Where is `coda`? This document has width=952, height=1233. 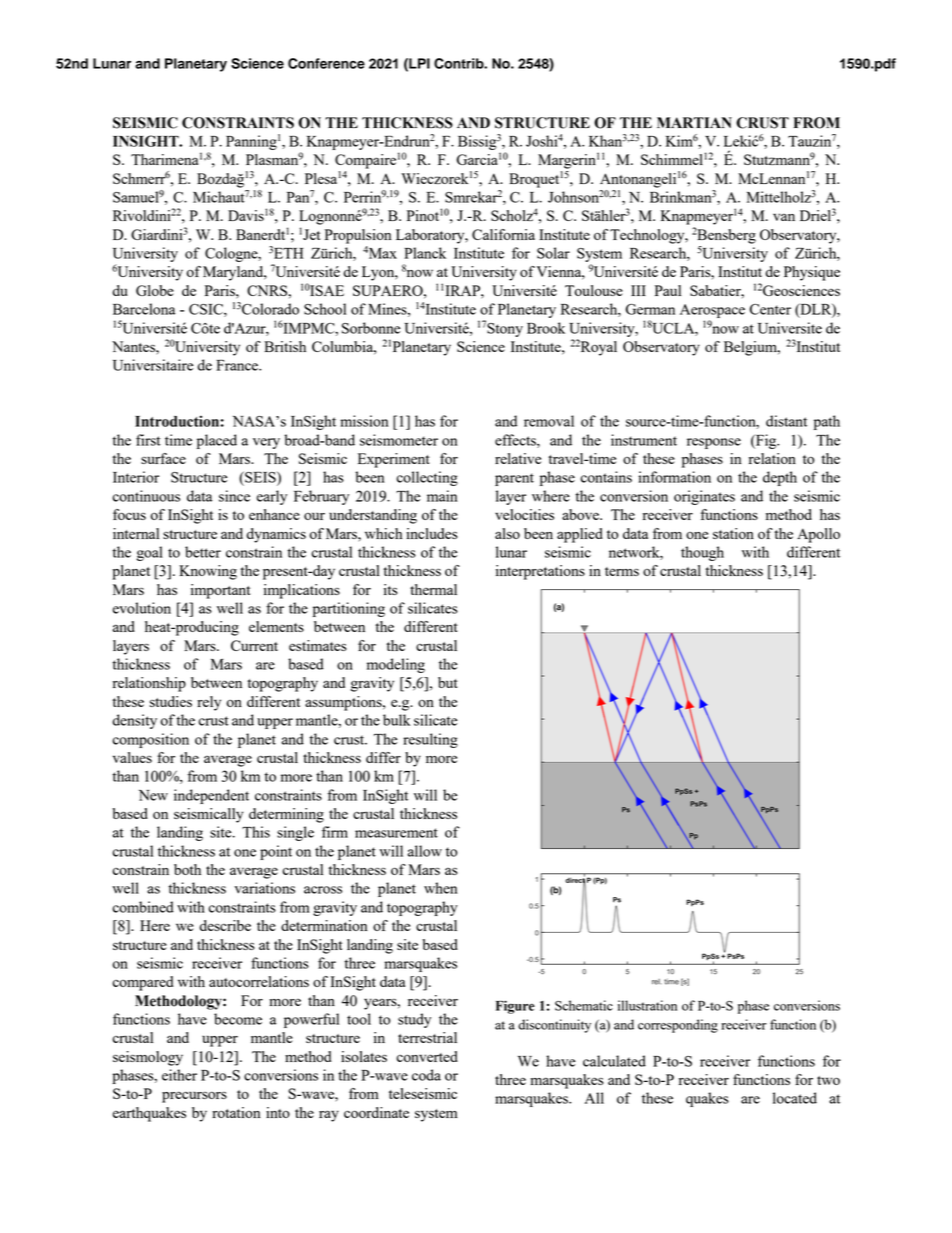
coda is located at coordinates (426, 1075).
